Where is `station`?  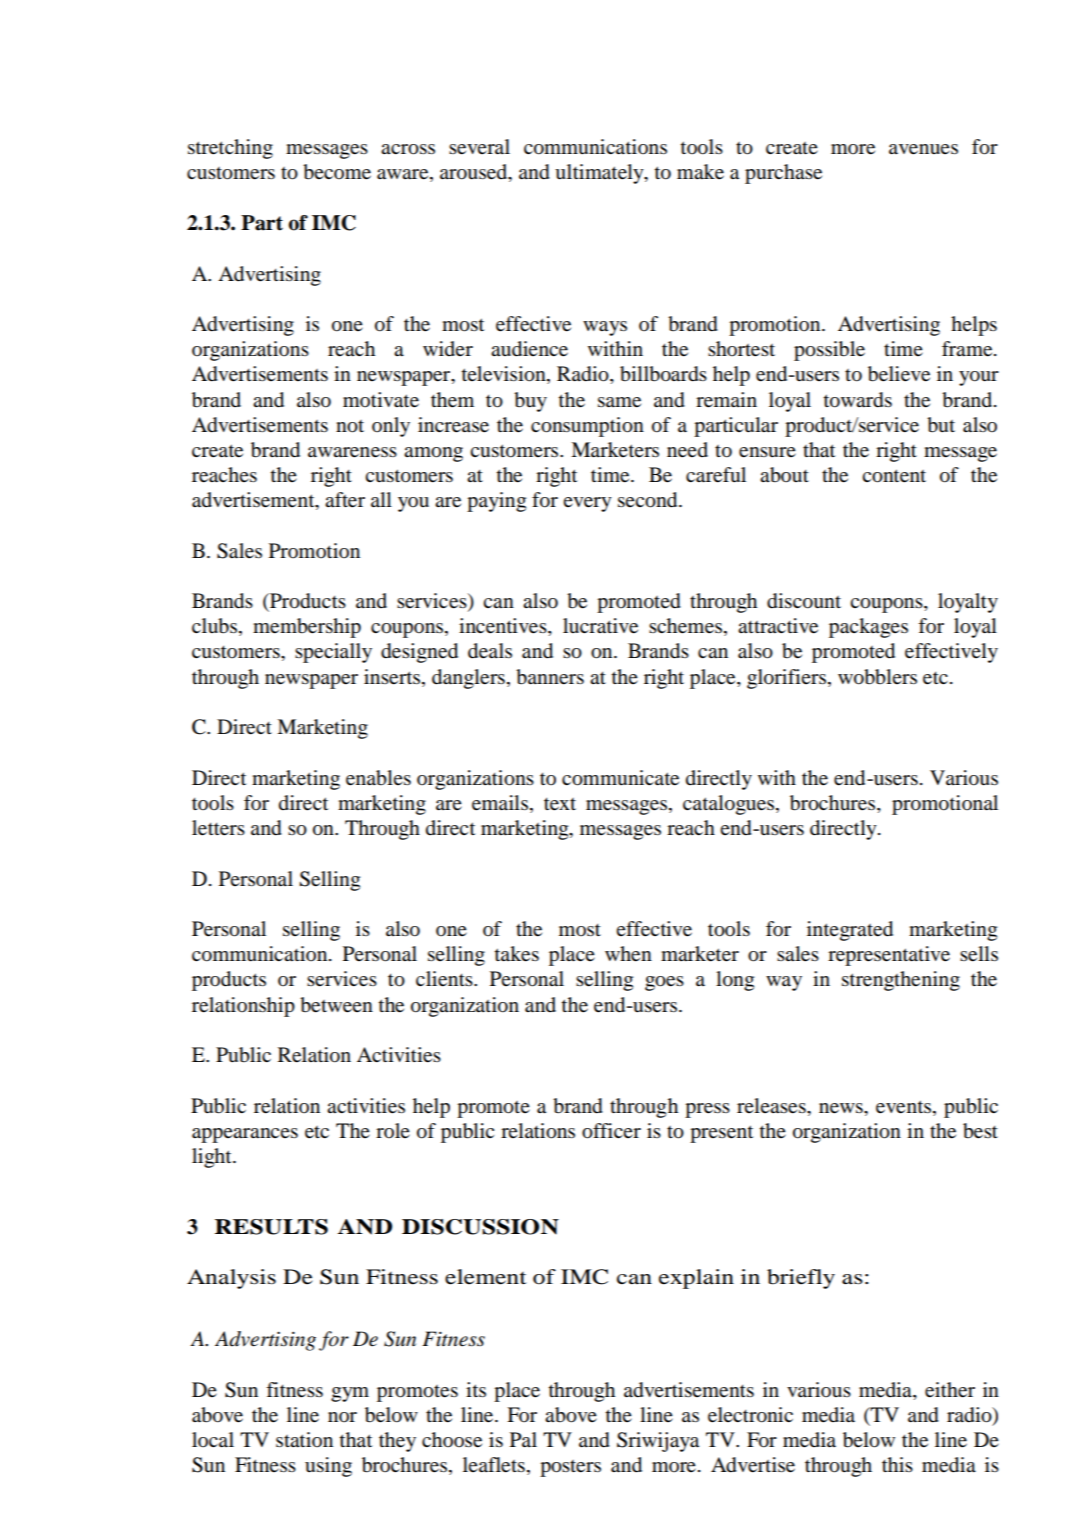
station is located at coordinates (304, 1440).
